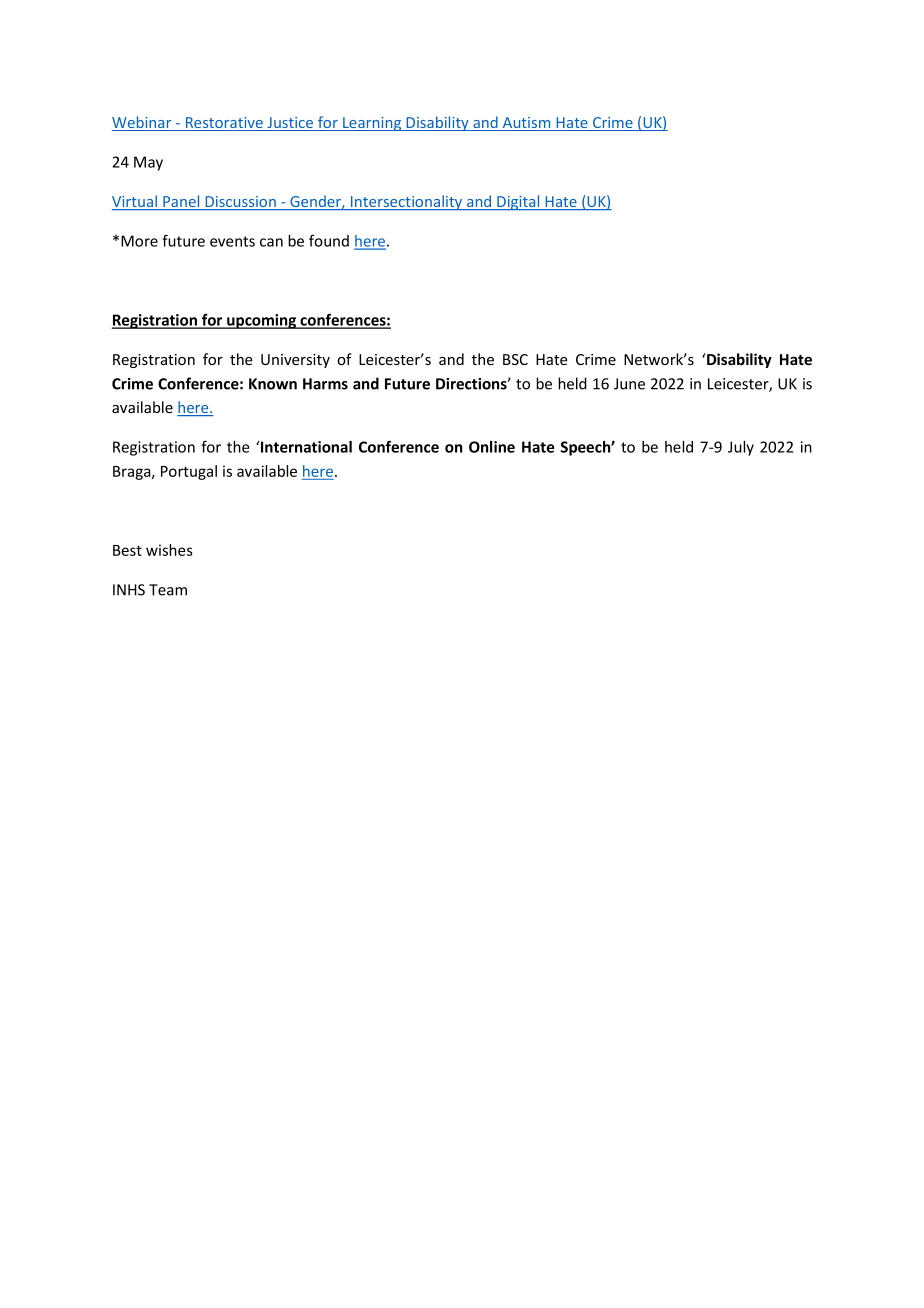 Image resolution: width=924 pixels, height=1308 pixels. Describe the element at coordinates (526, 124) in the page. I see `Autism` at that location.
